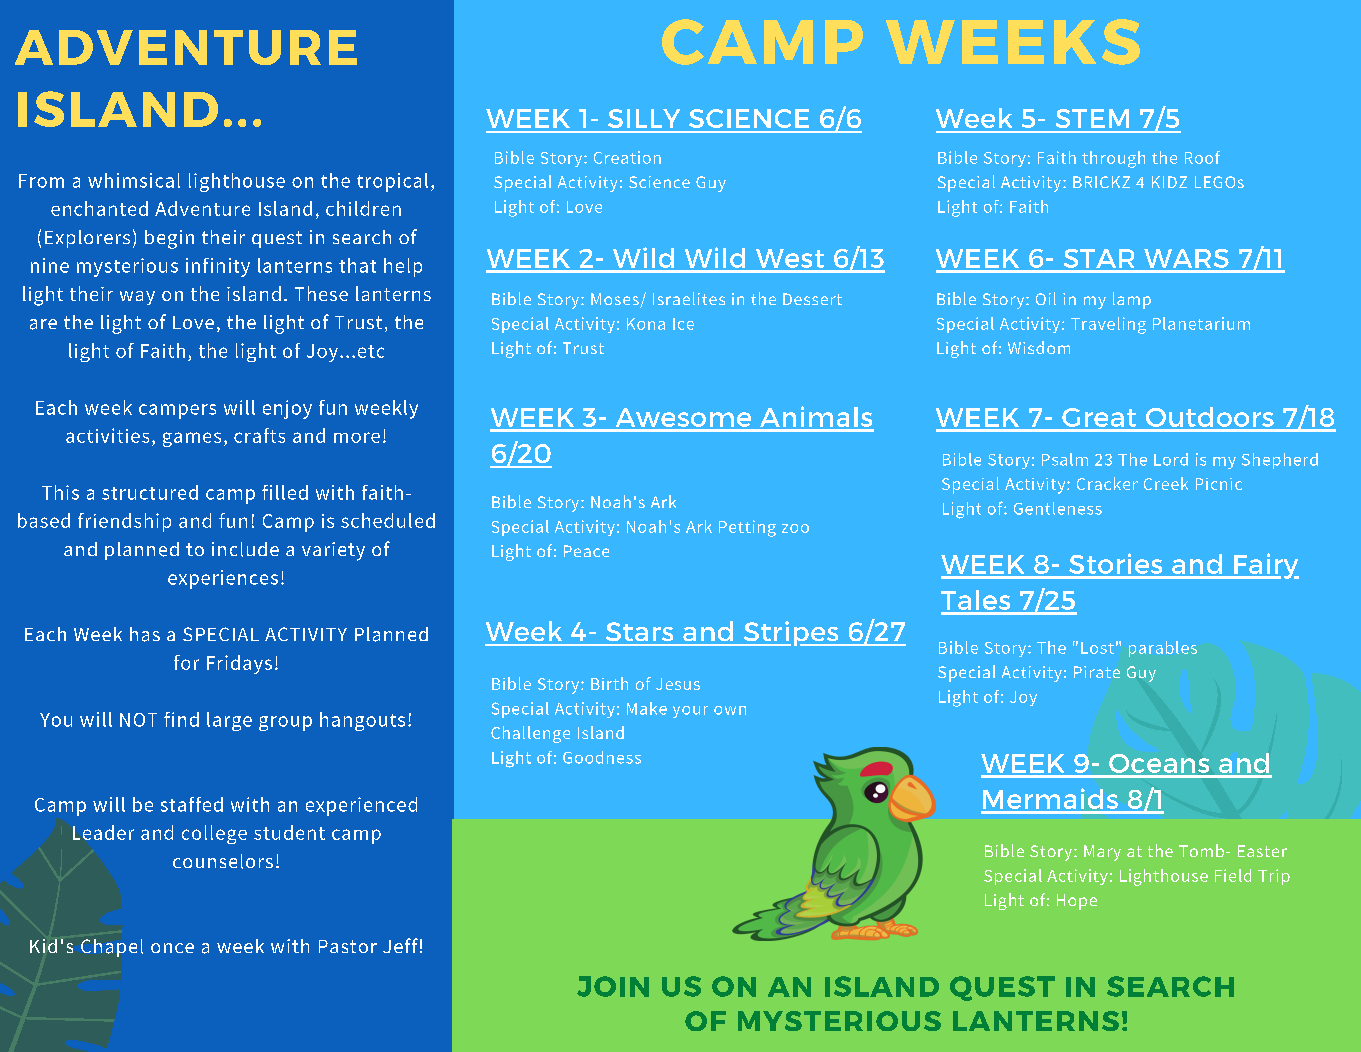 The height and width of the image is (1052, 1361). Describe the element at coordinates (192, 804) in the image. I see `staffed` at that location.
